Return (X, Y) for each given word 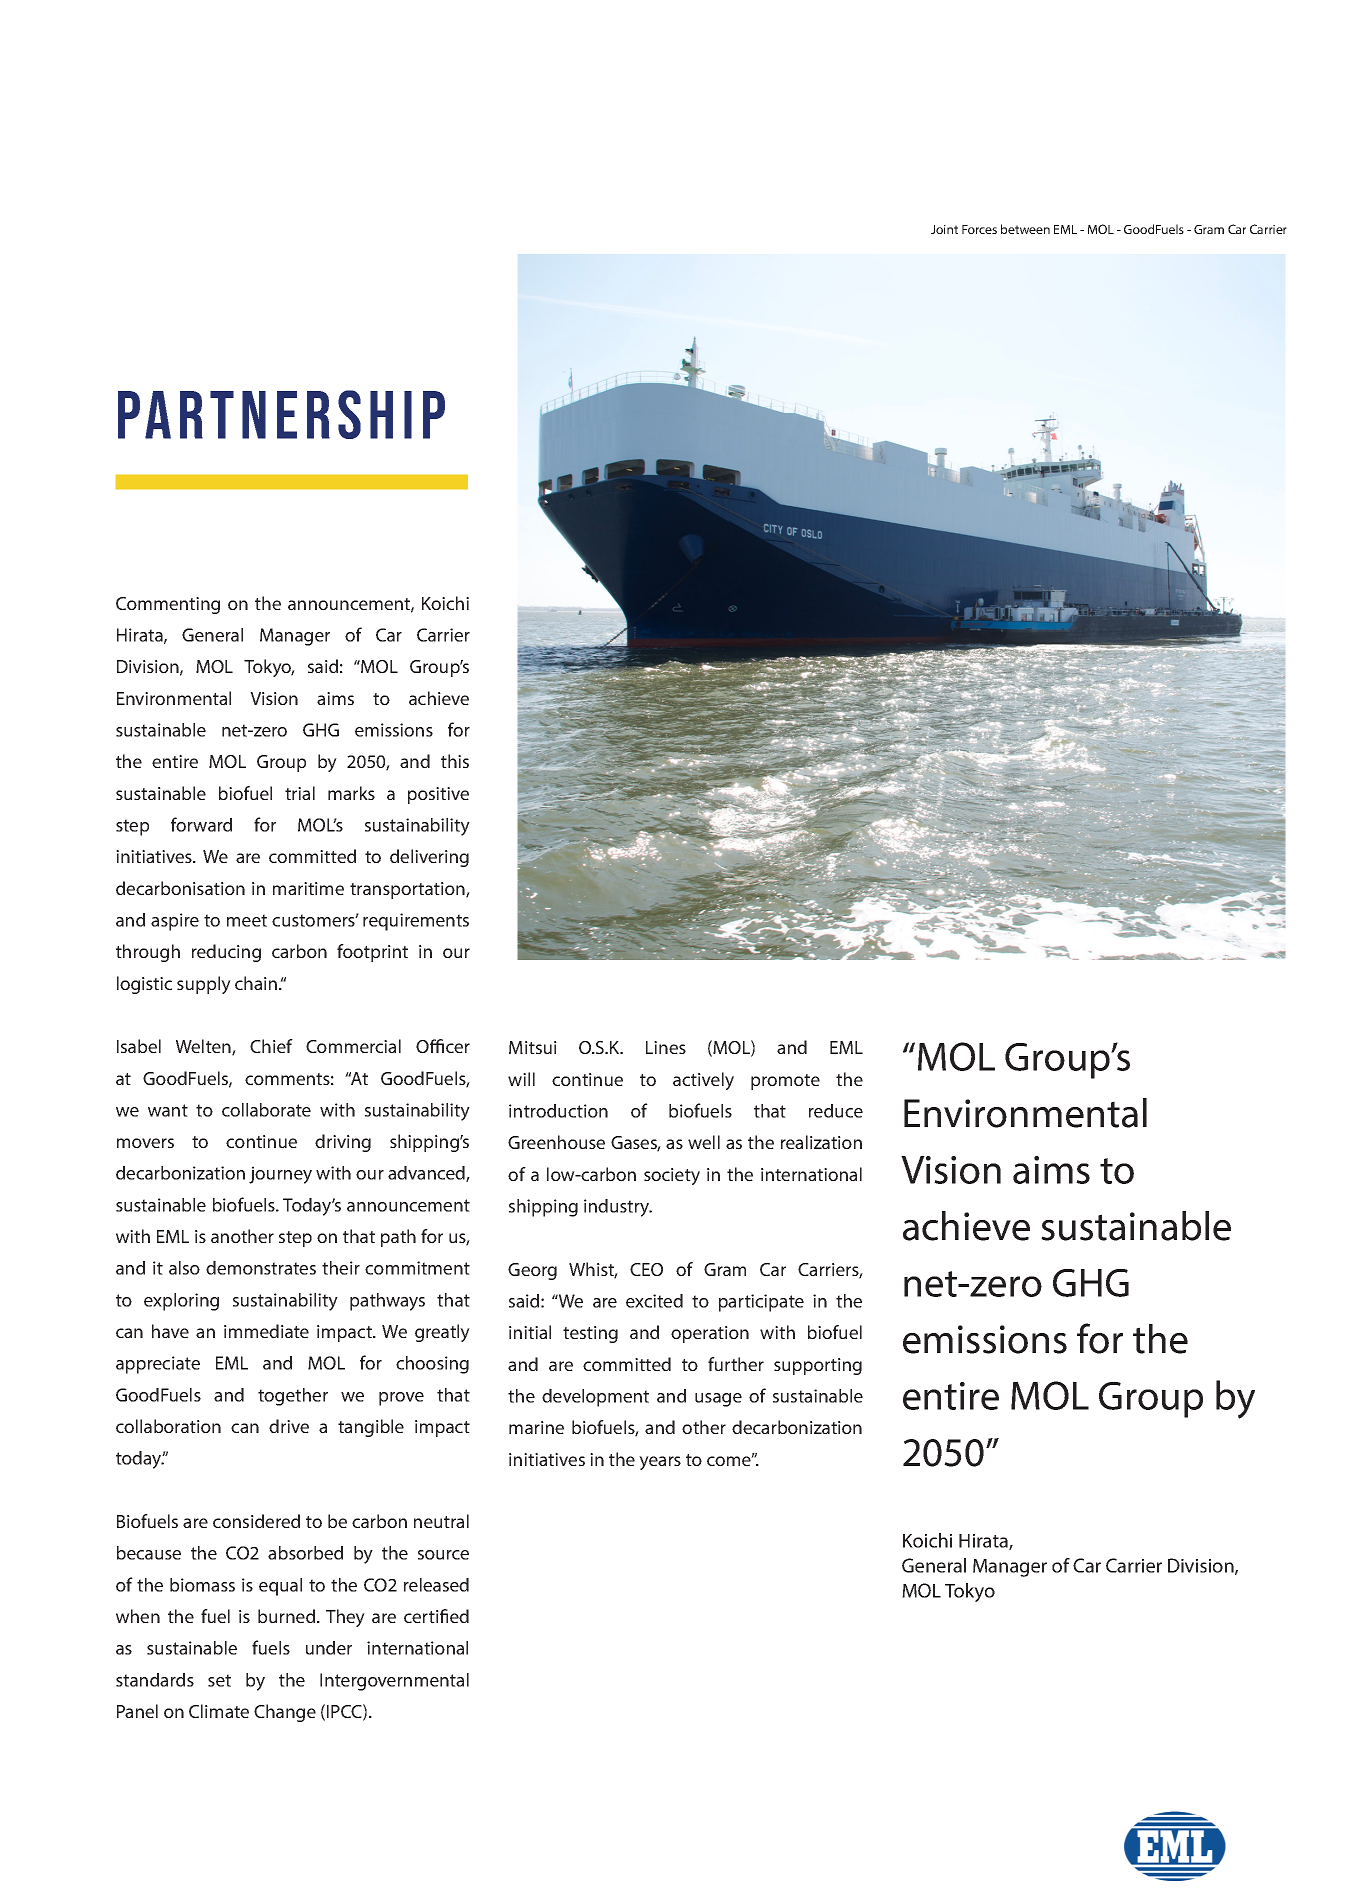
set (219, 1680)
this (455, 761)
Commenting (168, 605)
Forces (979, 229)
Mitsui (533, 1047)
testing (590, 1334)
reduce (836, 1111)
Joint (944, 229)
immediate (266, 1331)
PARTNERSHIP (281, 414)
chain (257, 983)
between (1025, 229)
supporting (818, 1366)
